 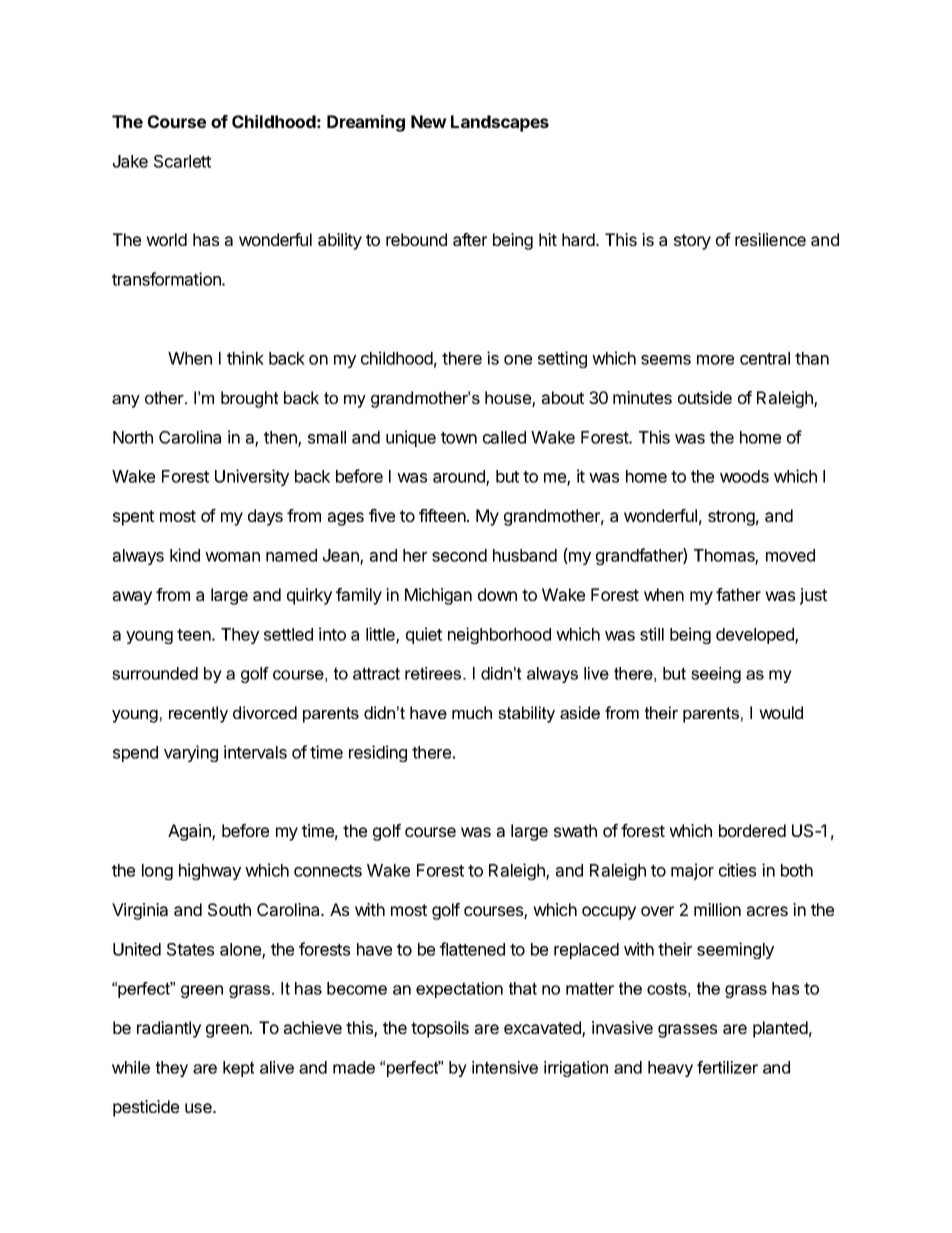 What do you see at coordinates (505, 1067) in the document?
I see `intensive` at bounding box center [505, 1067].
